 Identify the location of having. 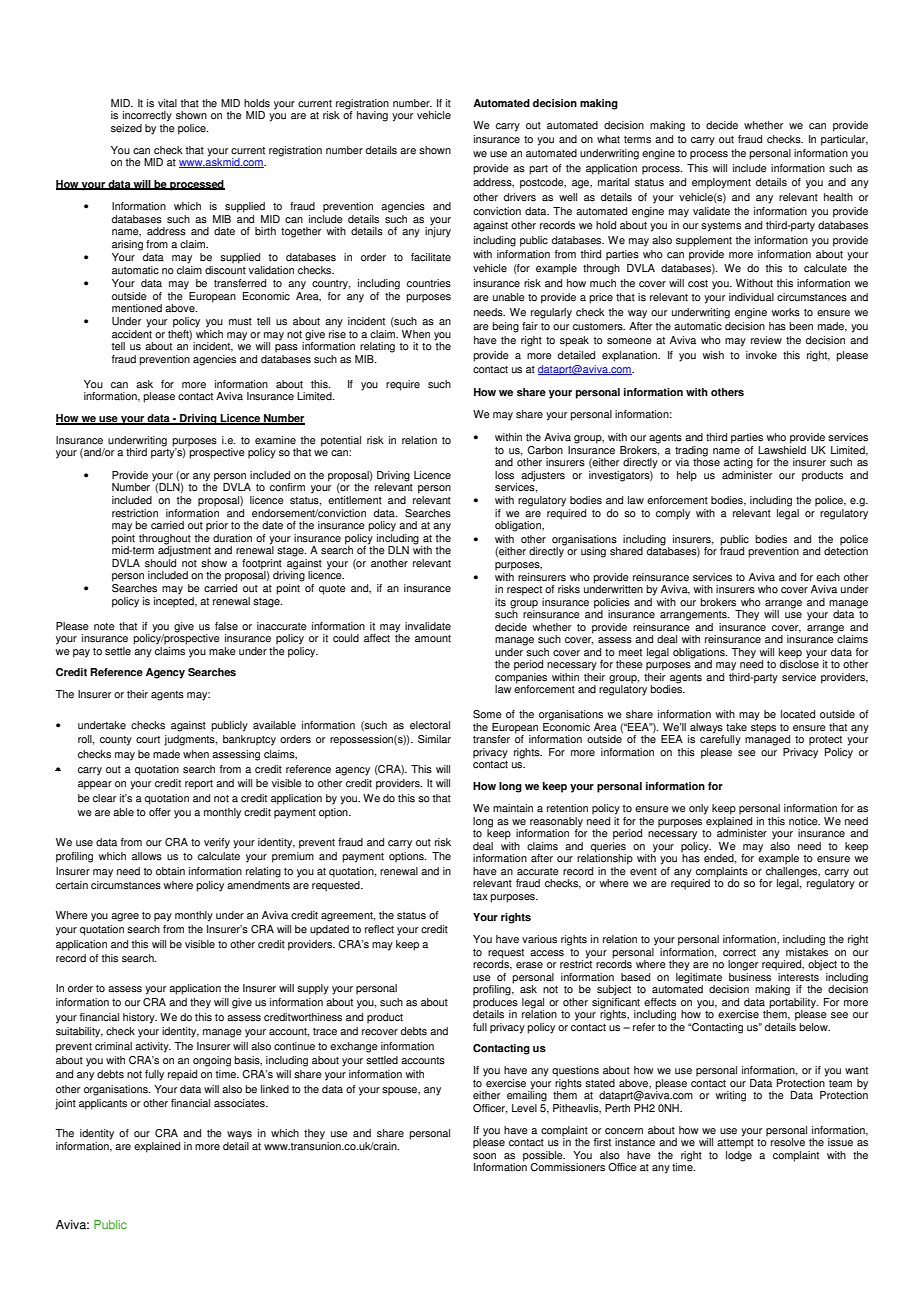
(372, 116).
